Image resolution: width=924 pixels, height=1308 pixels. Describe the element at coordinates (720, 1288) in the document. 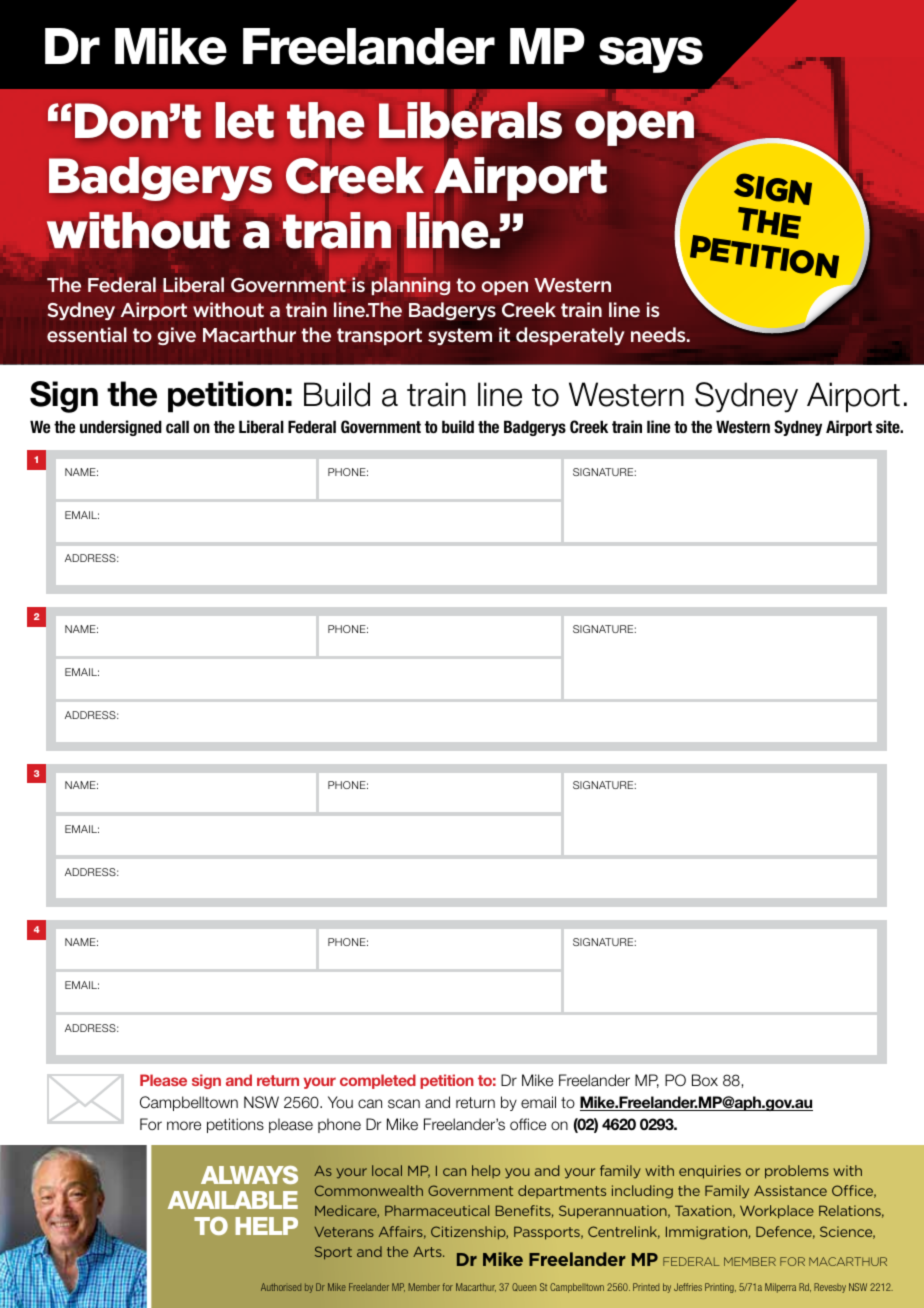

I see `Printing` at that location.
